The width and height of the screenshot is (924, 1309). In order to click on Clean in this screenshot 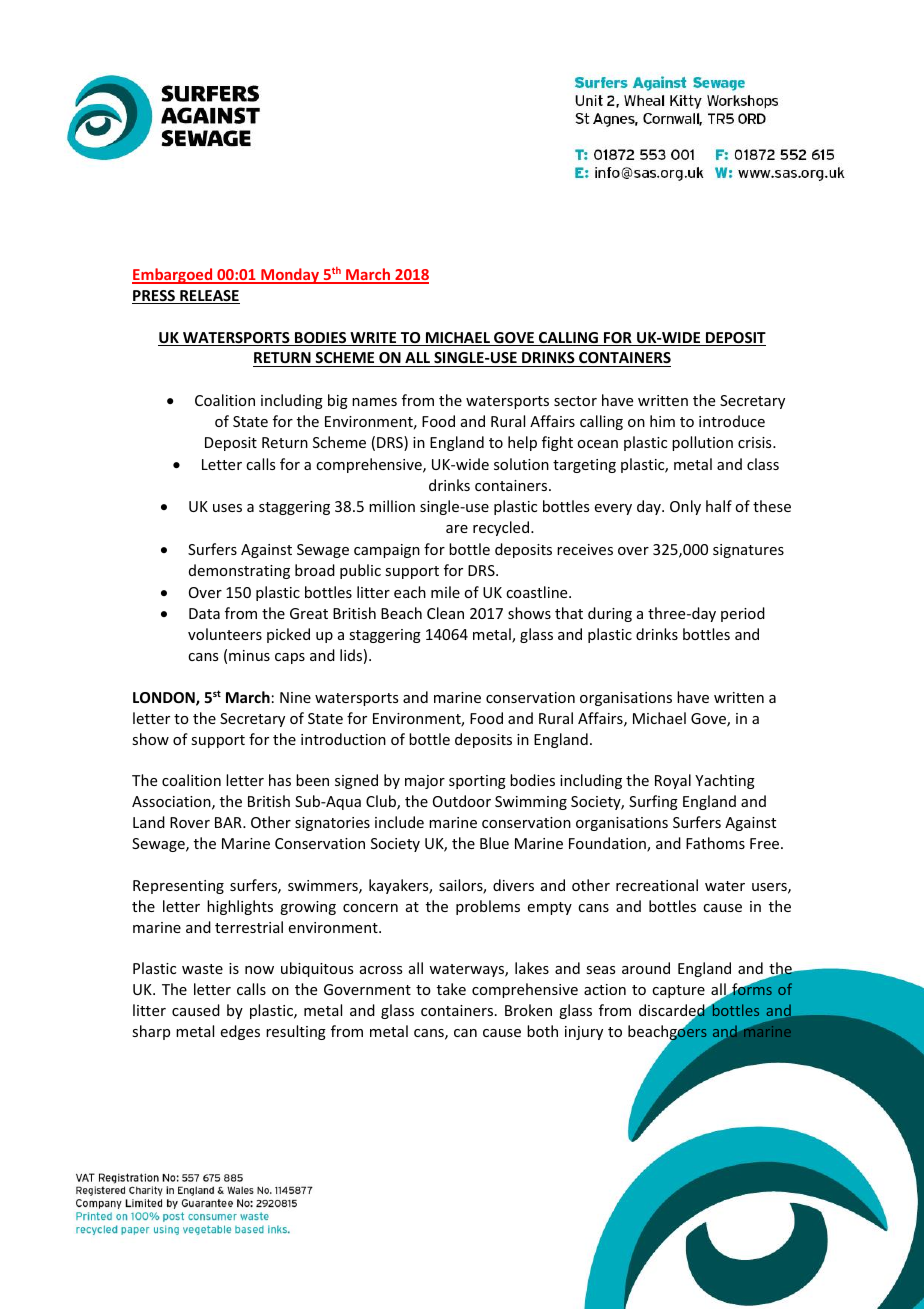, I will do `click(445, 613)`.
